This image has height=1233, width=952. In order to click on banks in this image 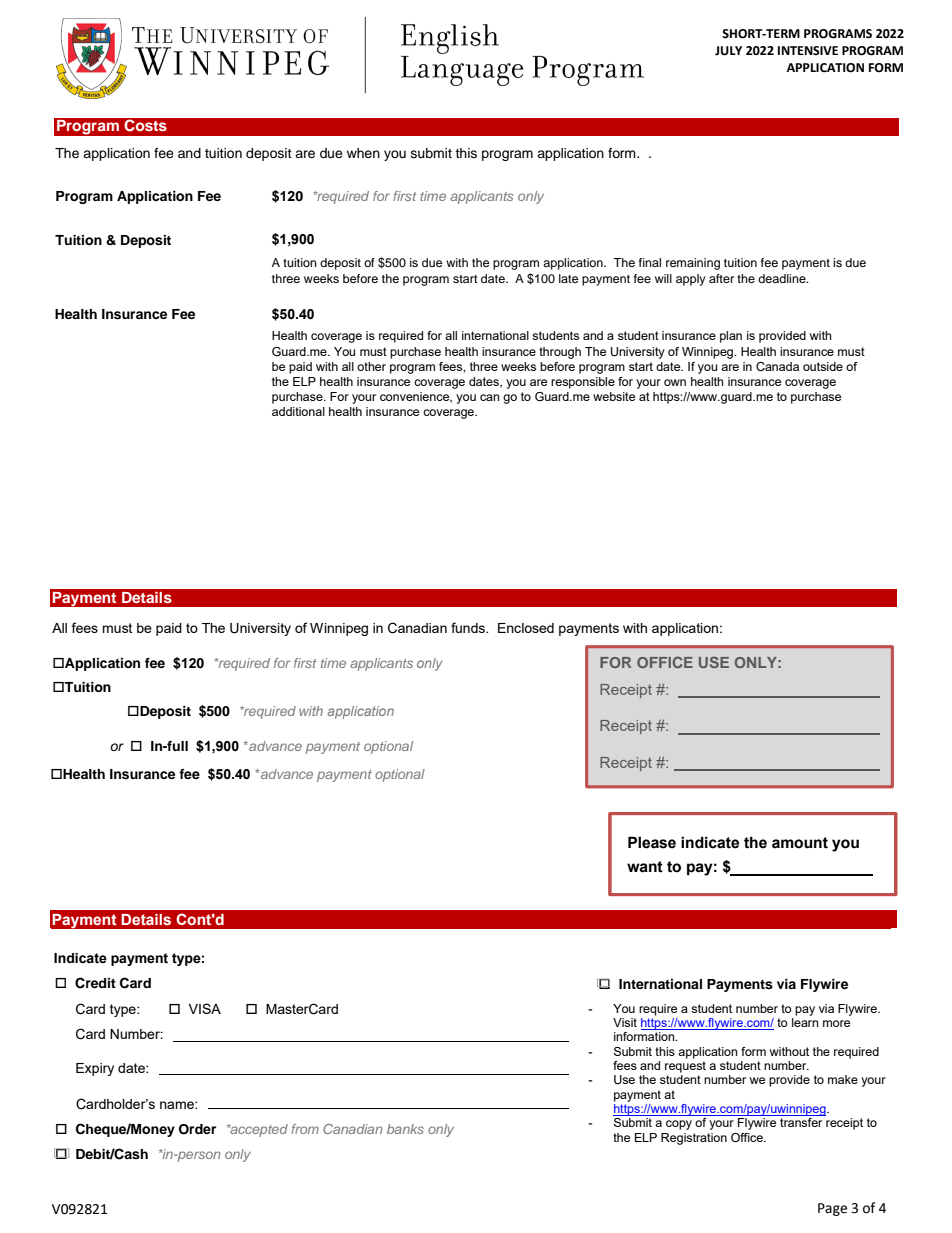, I will do `click(405, 1129)`.
